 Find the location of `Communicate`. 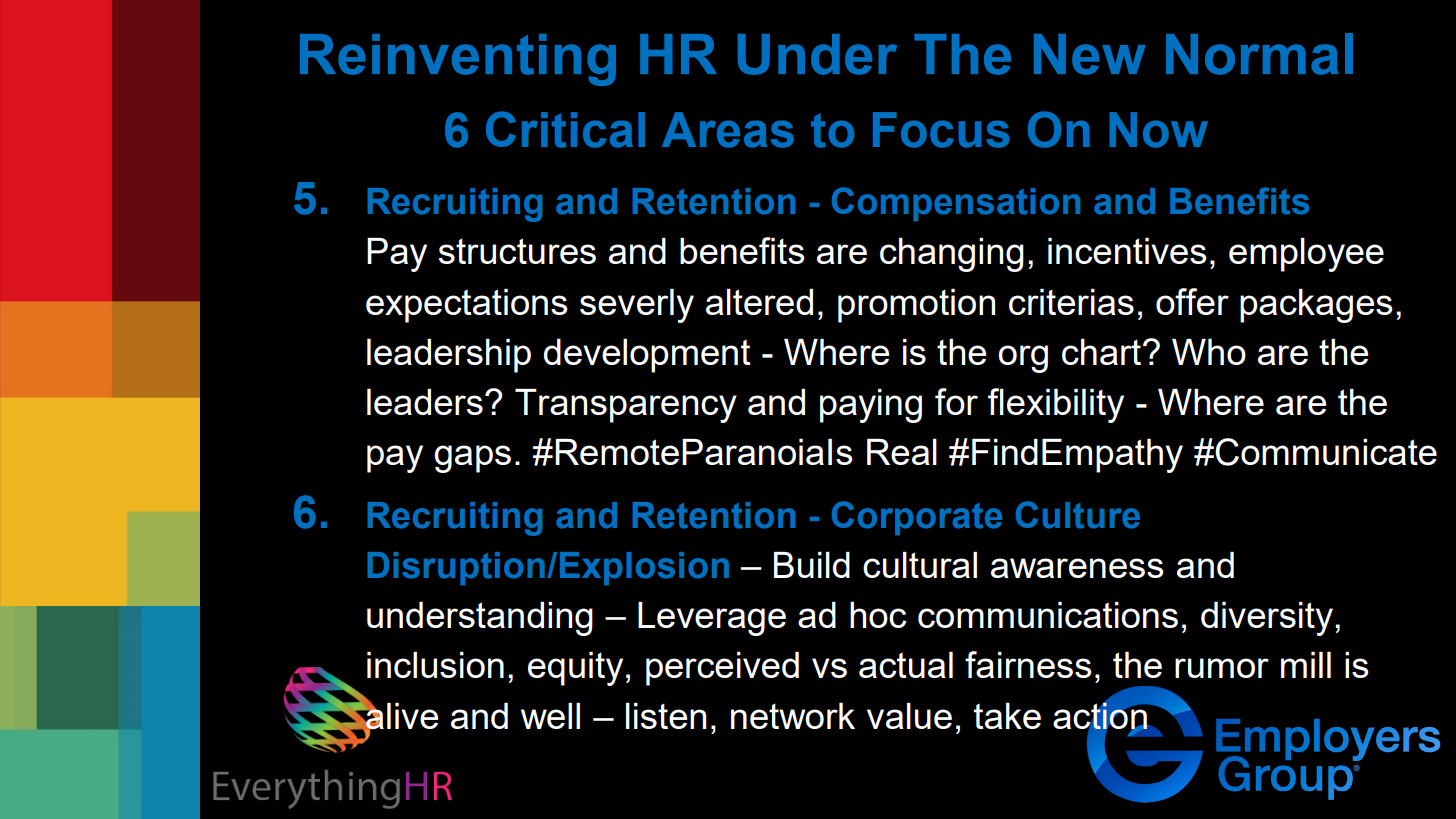

Communicate is located at coordinates (1326, 452).
